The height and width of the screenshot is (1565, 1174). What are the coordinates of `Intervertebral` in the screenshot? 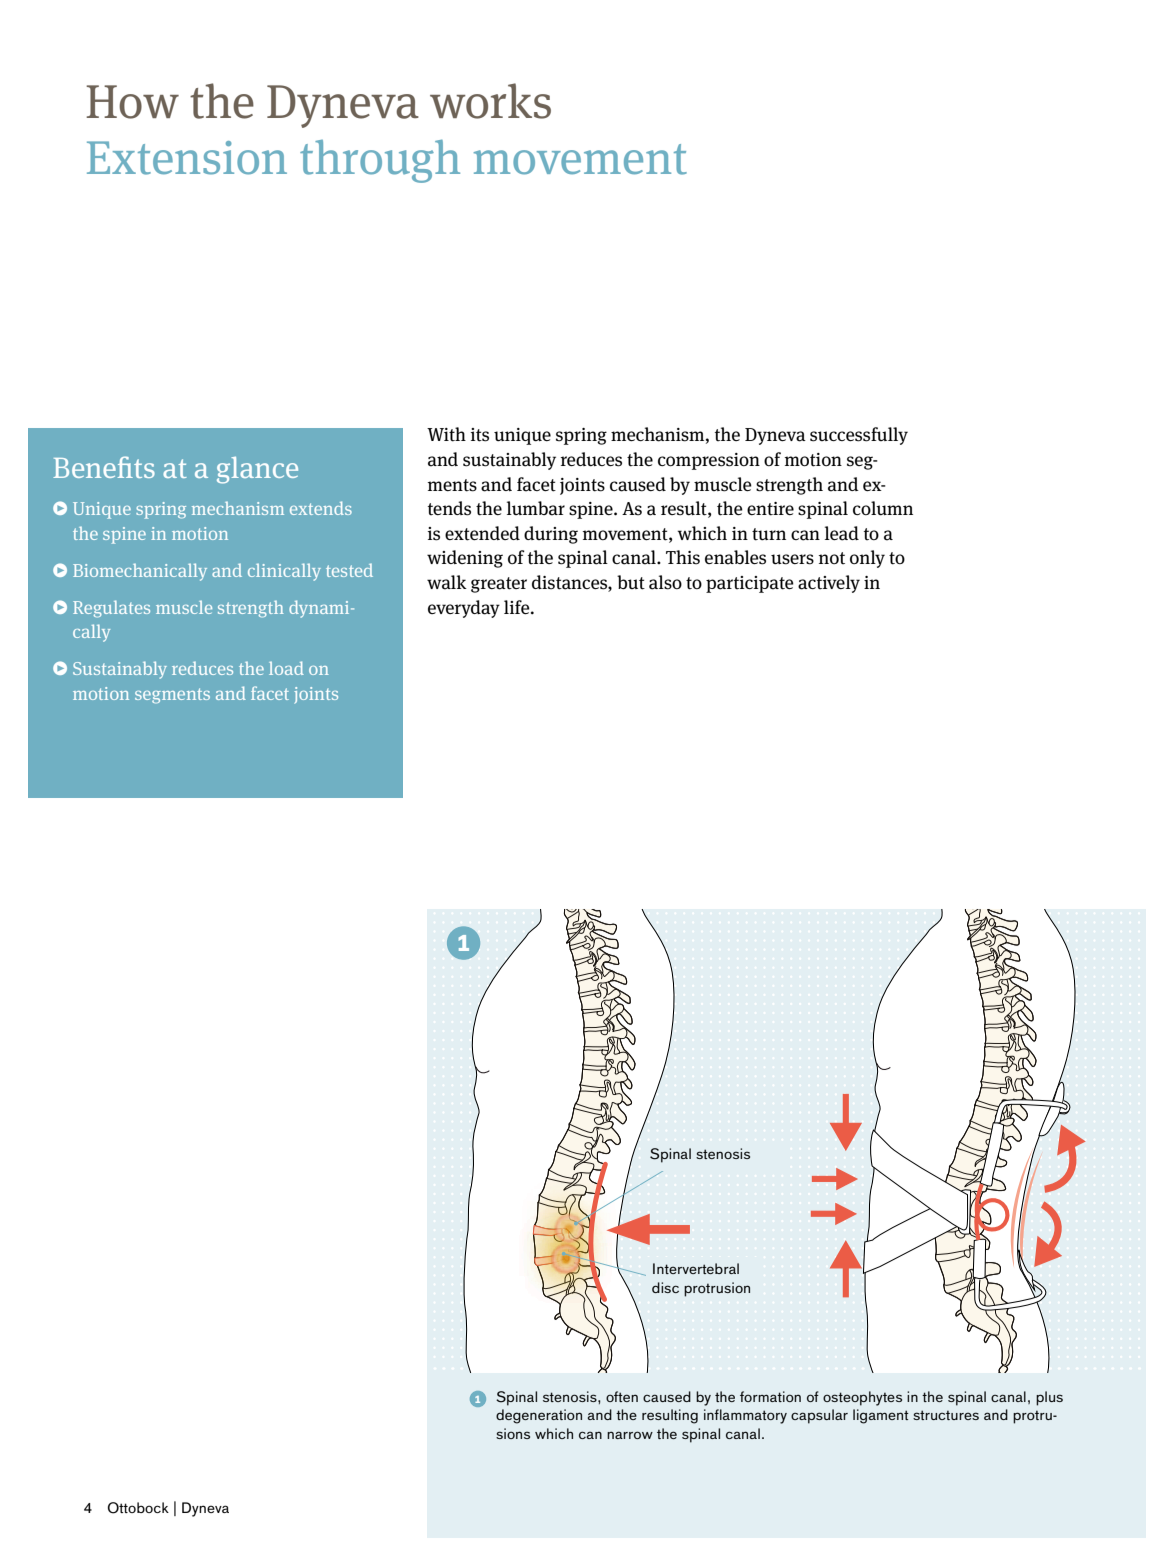 It's located at (696, 1268).
